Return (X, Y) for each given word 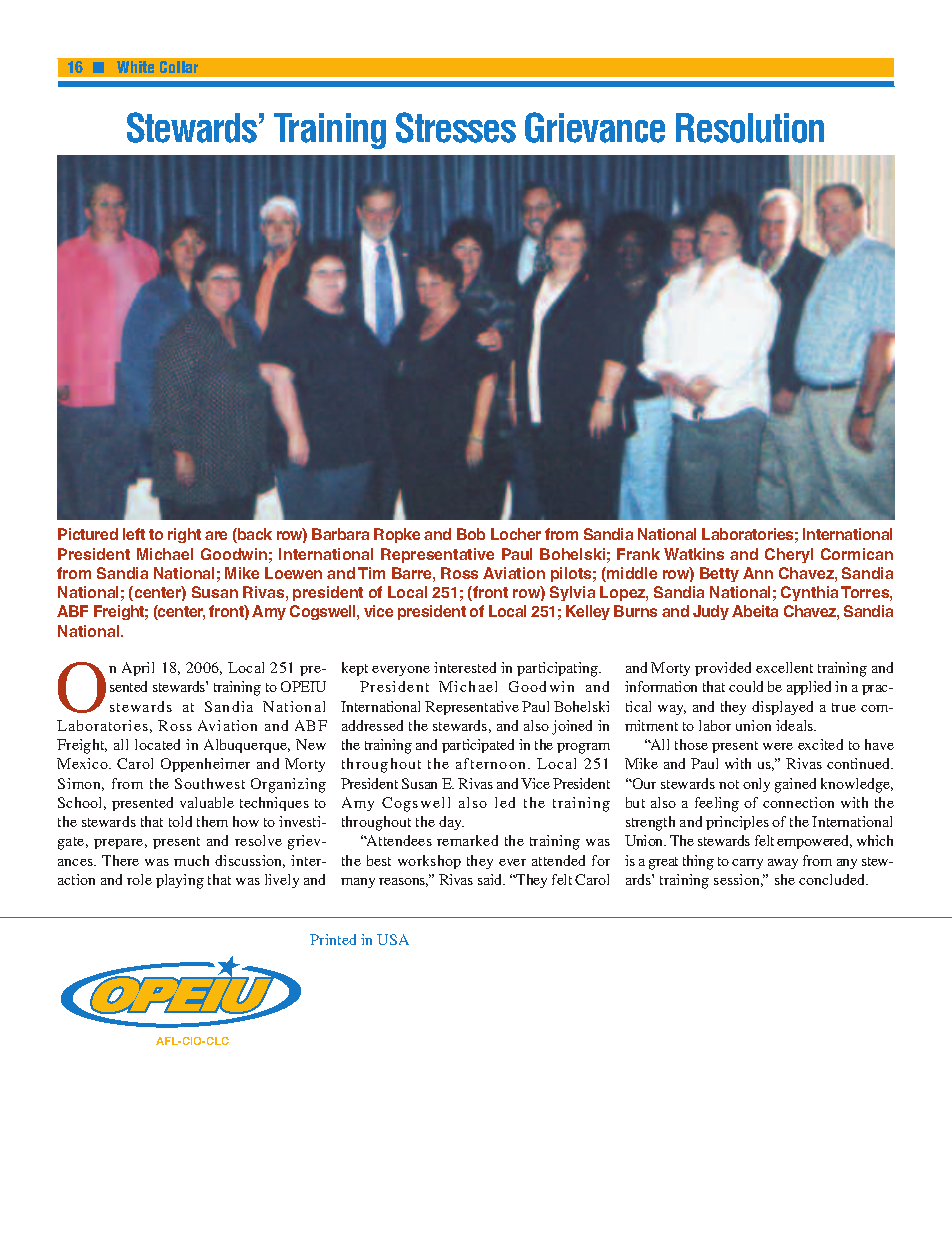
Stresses (456, 127)
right (184, 535)
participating (559, 669)
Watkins (694, 554)
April (138, 669)
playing (180, 881)
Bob (471, 534)
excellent (784, 667)
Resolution (750, 128)
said (491, 879)
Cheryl (789, 555)
